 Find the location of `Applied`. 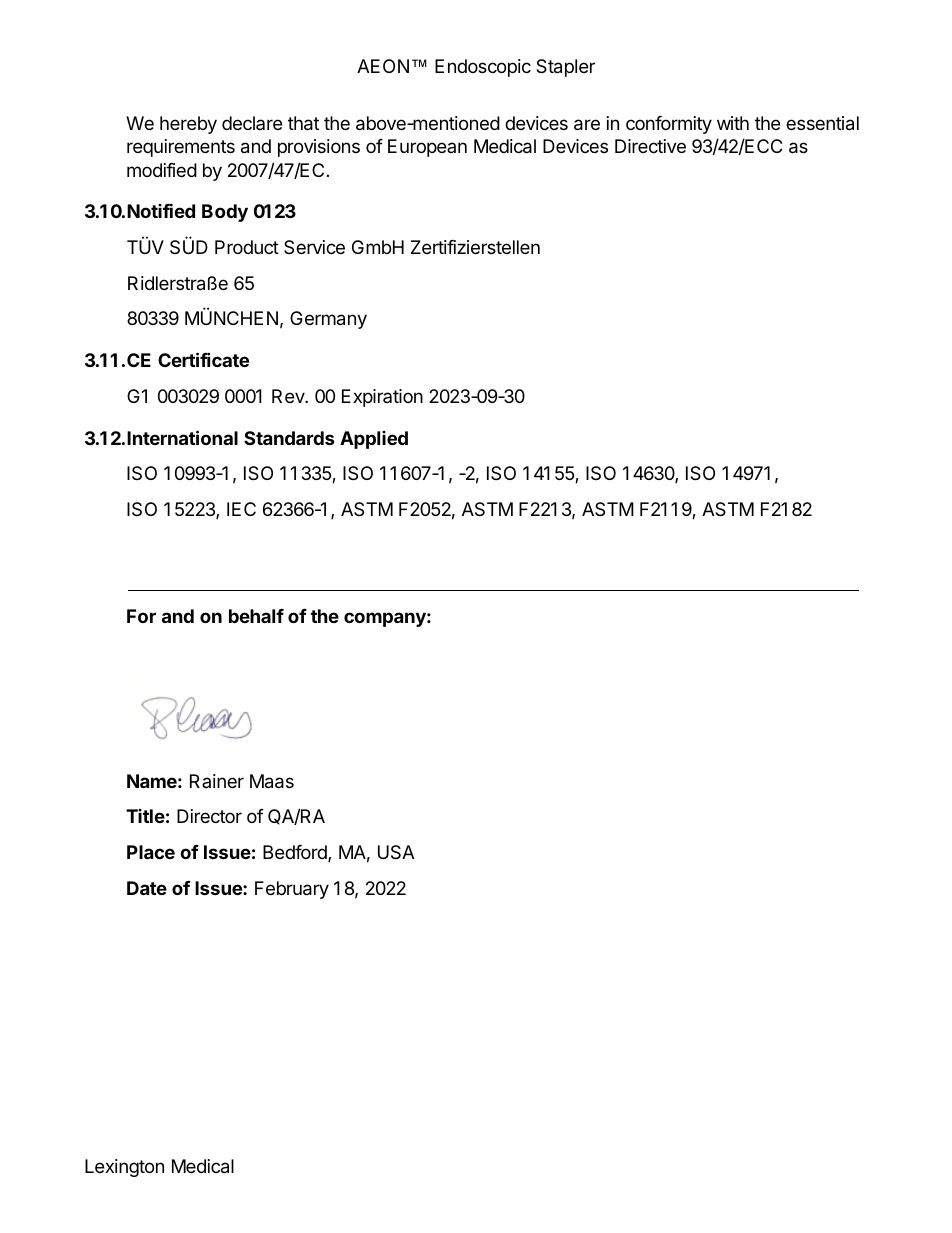

Applied is located at coordinates (374, 440).
